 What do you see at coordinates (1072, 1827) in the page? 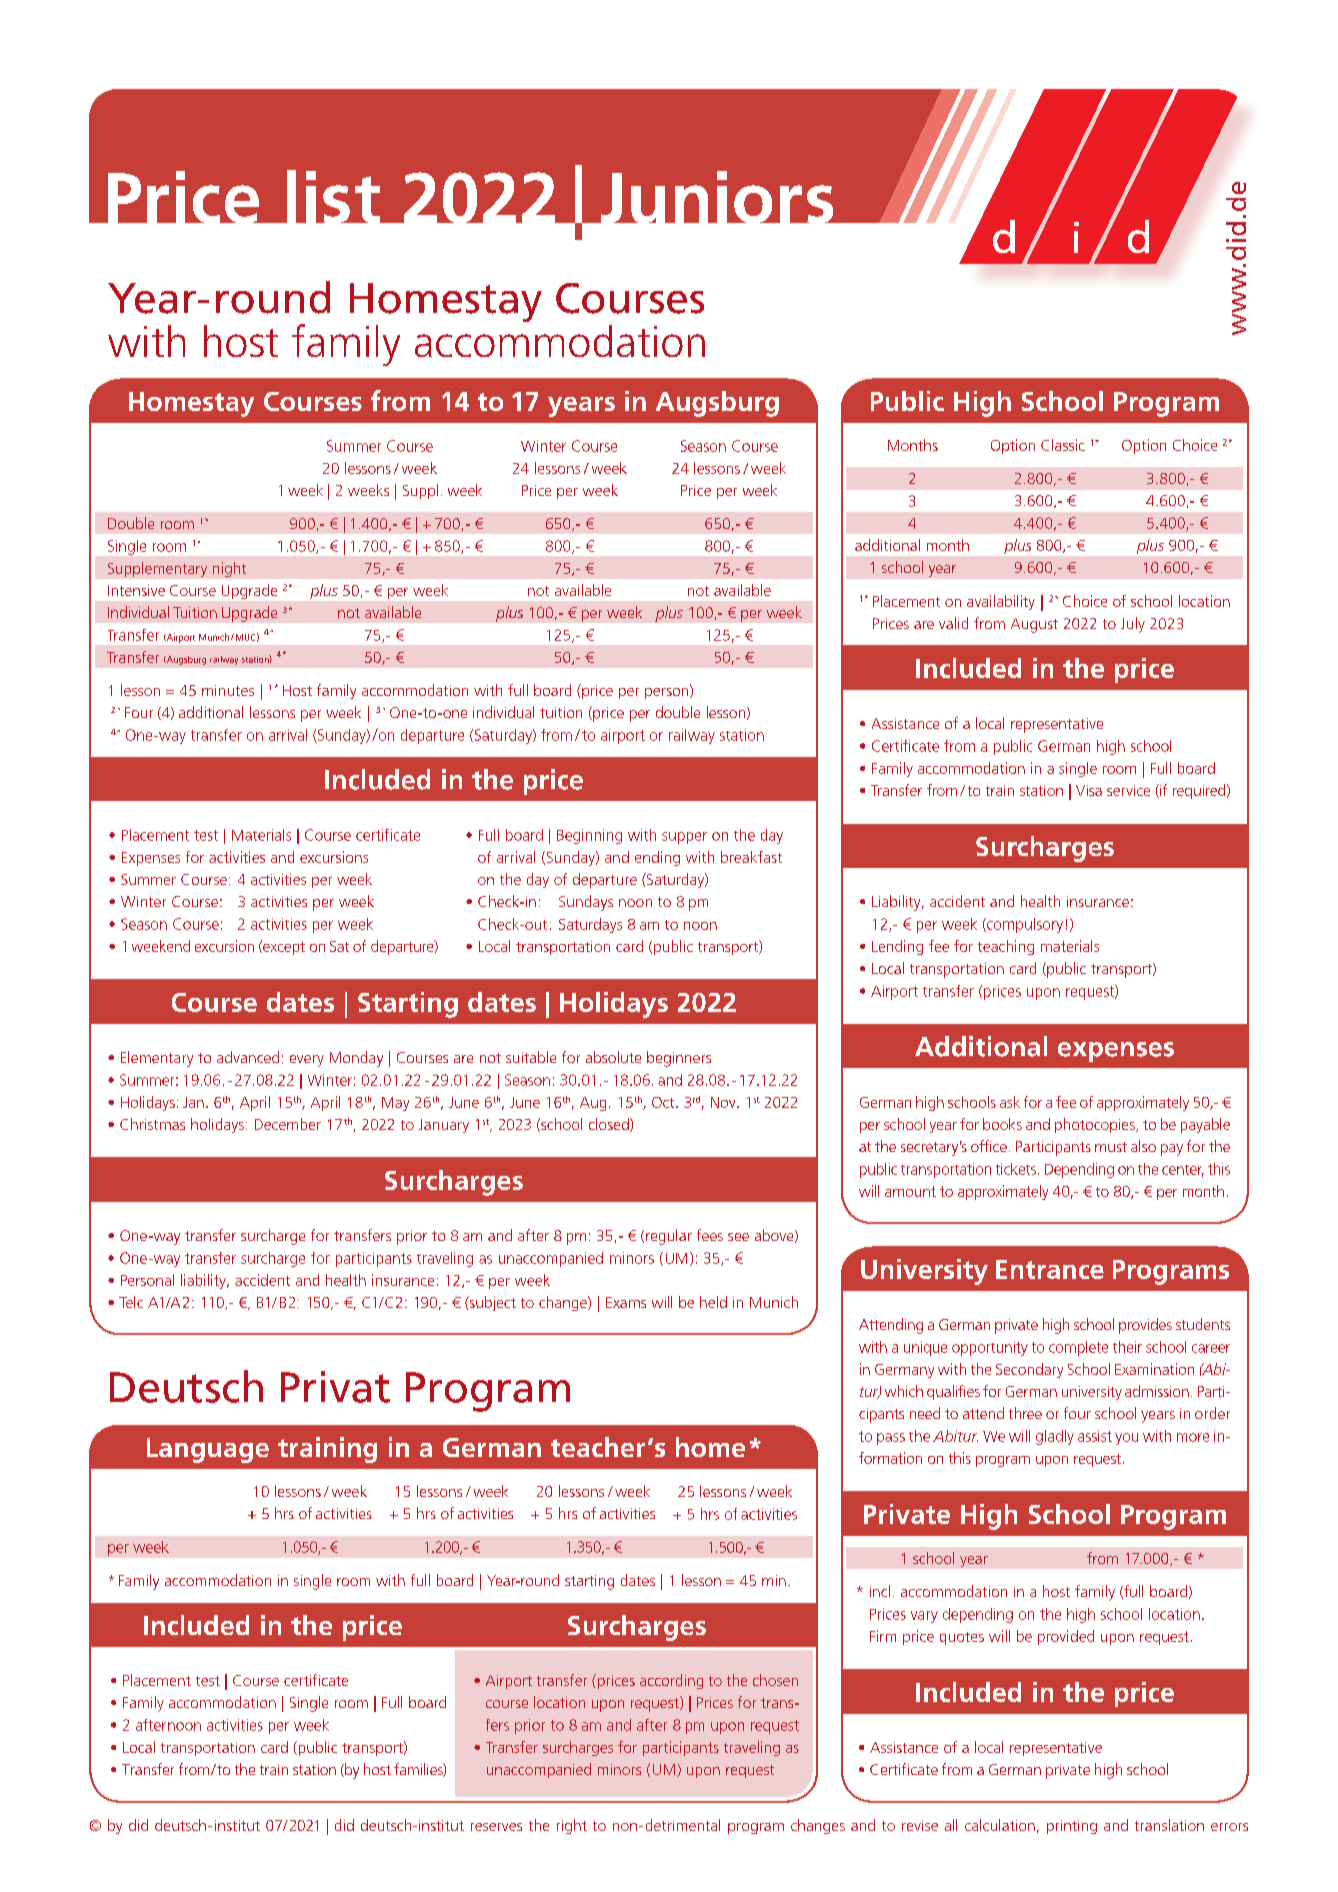
I see `printing` at bounding box center [1072, 1827].
